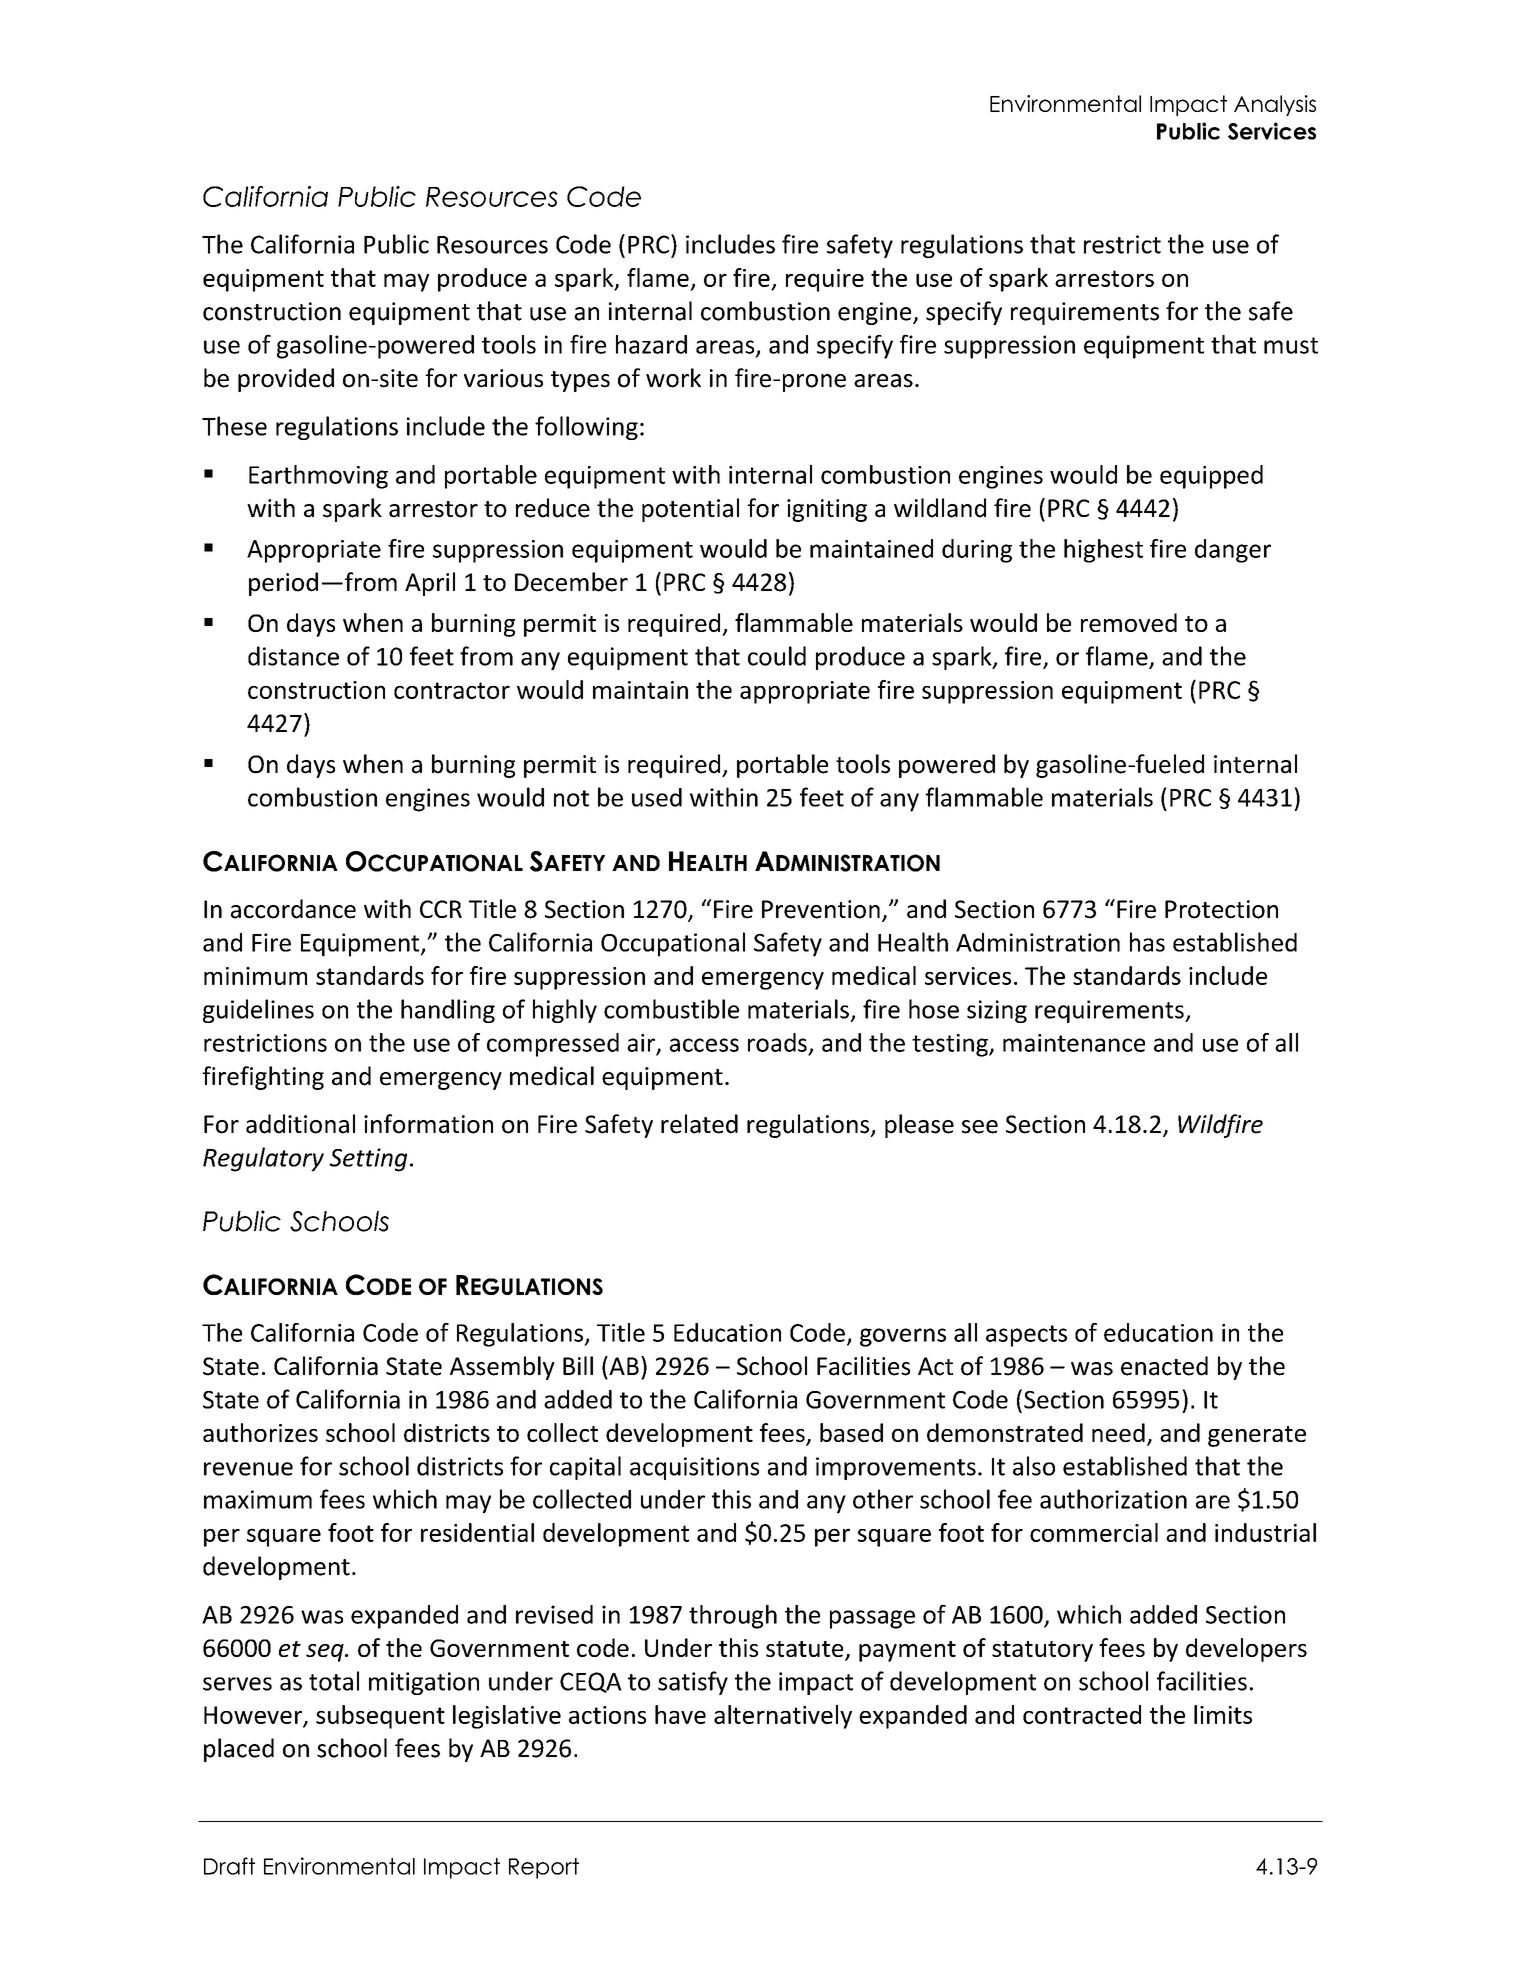  What do you see at coordinates (651, 344) in the screenshot?
I see `hazard` at bounding box center [651, 344].
